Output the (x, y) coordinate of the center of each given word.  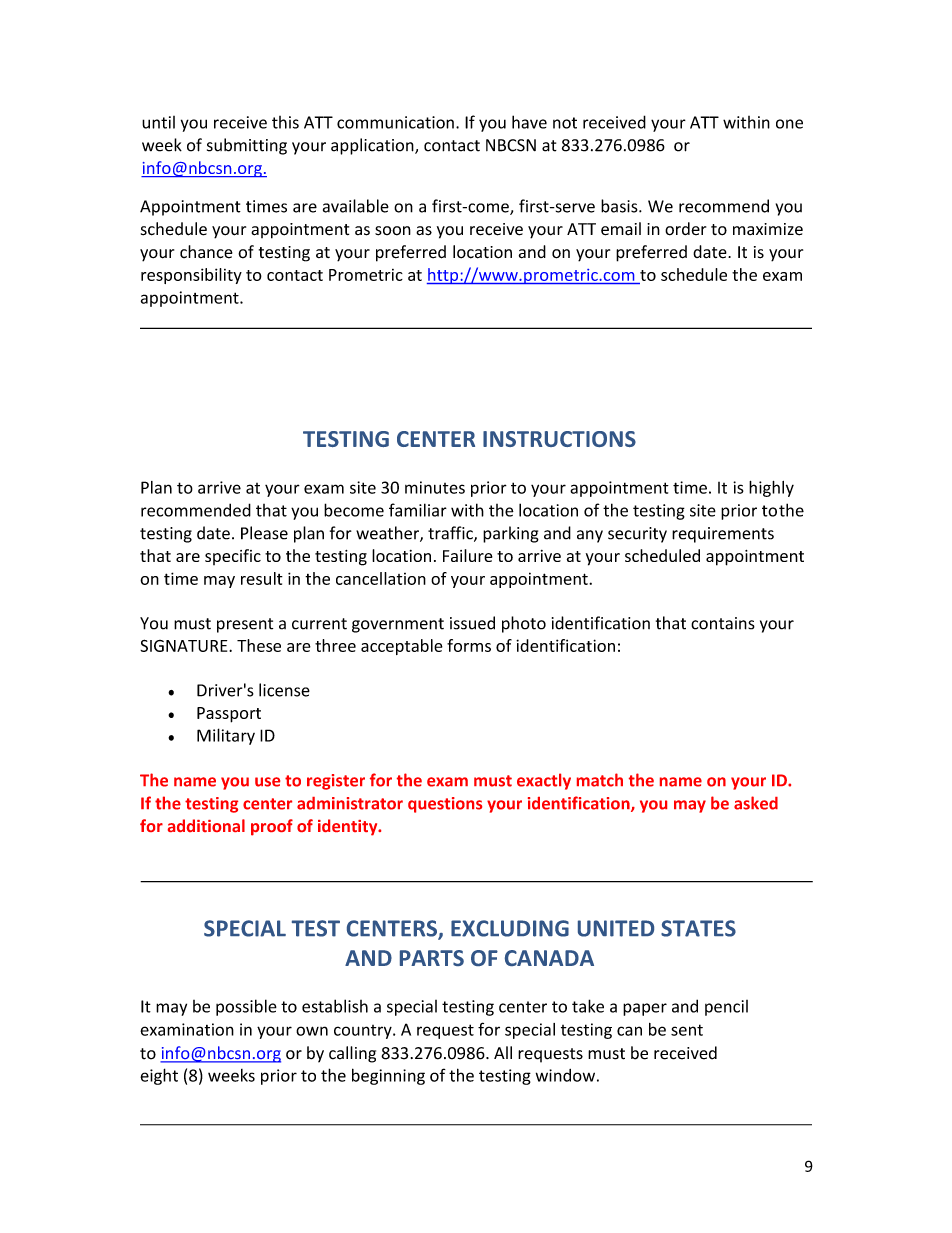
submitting (247, 146)
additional (206, 825)
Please (264, 533)
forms (469, 645)
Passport (229, 715)
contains (723, 623)
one (789, 124)
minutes (435, 487)
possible (246, 1007)
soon (393, 231)
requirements (723, 535)
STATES (698, 928)
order (685, 229)
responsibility (191, 276)
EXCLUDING (510, 928)
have (529, 122)
